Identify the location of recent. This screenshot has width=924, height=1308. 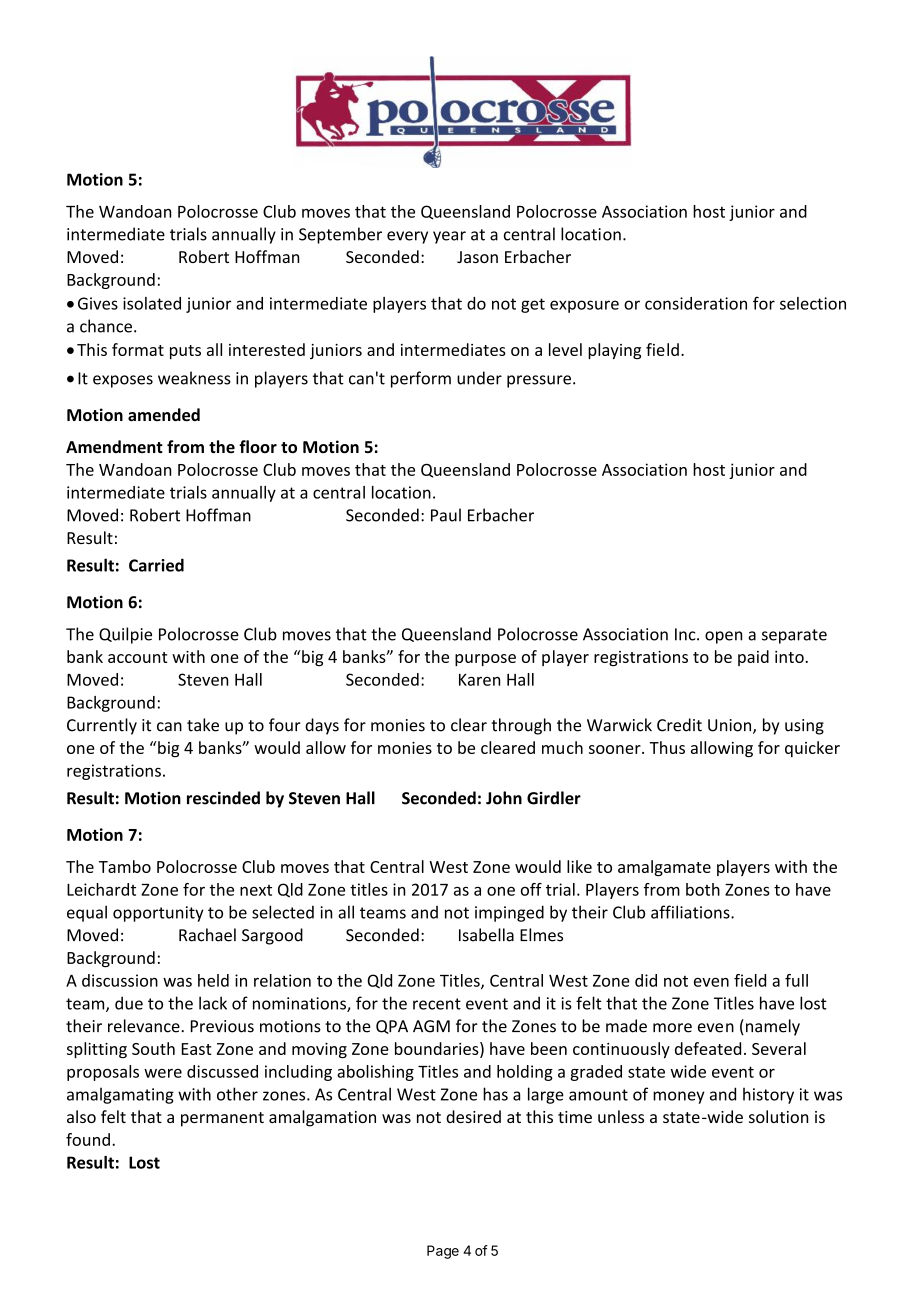
(437, 1004).
